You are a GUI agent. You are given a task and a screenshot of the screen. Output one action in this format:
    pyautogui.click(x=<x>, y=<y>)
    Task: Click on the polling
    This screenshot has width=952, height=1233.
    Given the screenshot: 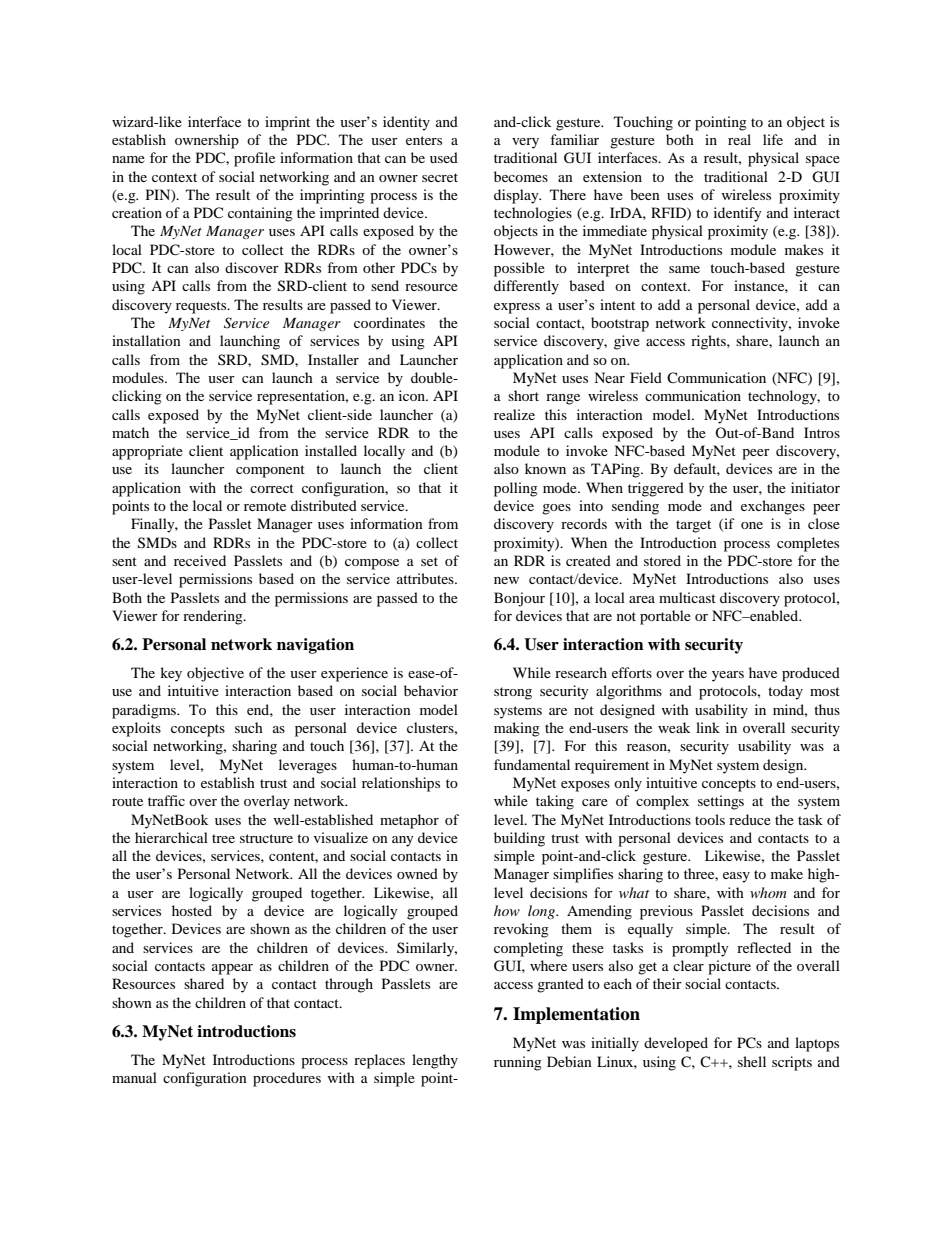 What is the action you would take?
    pyautogui.click(x=516, y=489)
